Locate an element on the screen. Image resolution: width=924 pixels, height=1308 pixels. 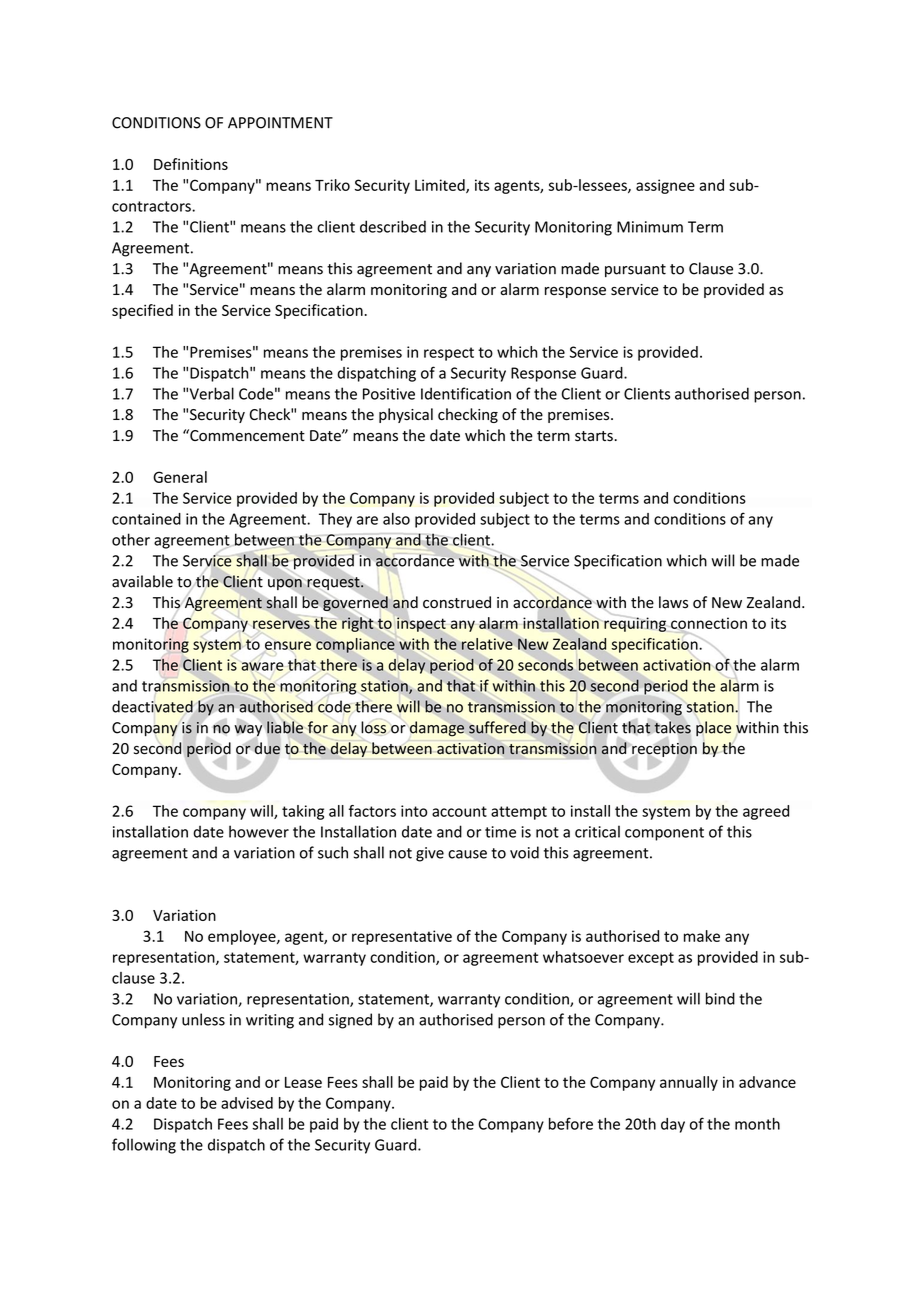
General is located at coordinates (180, 477).
